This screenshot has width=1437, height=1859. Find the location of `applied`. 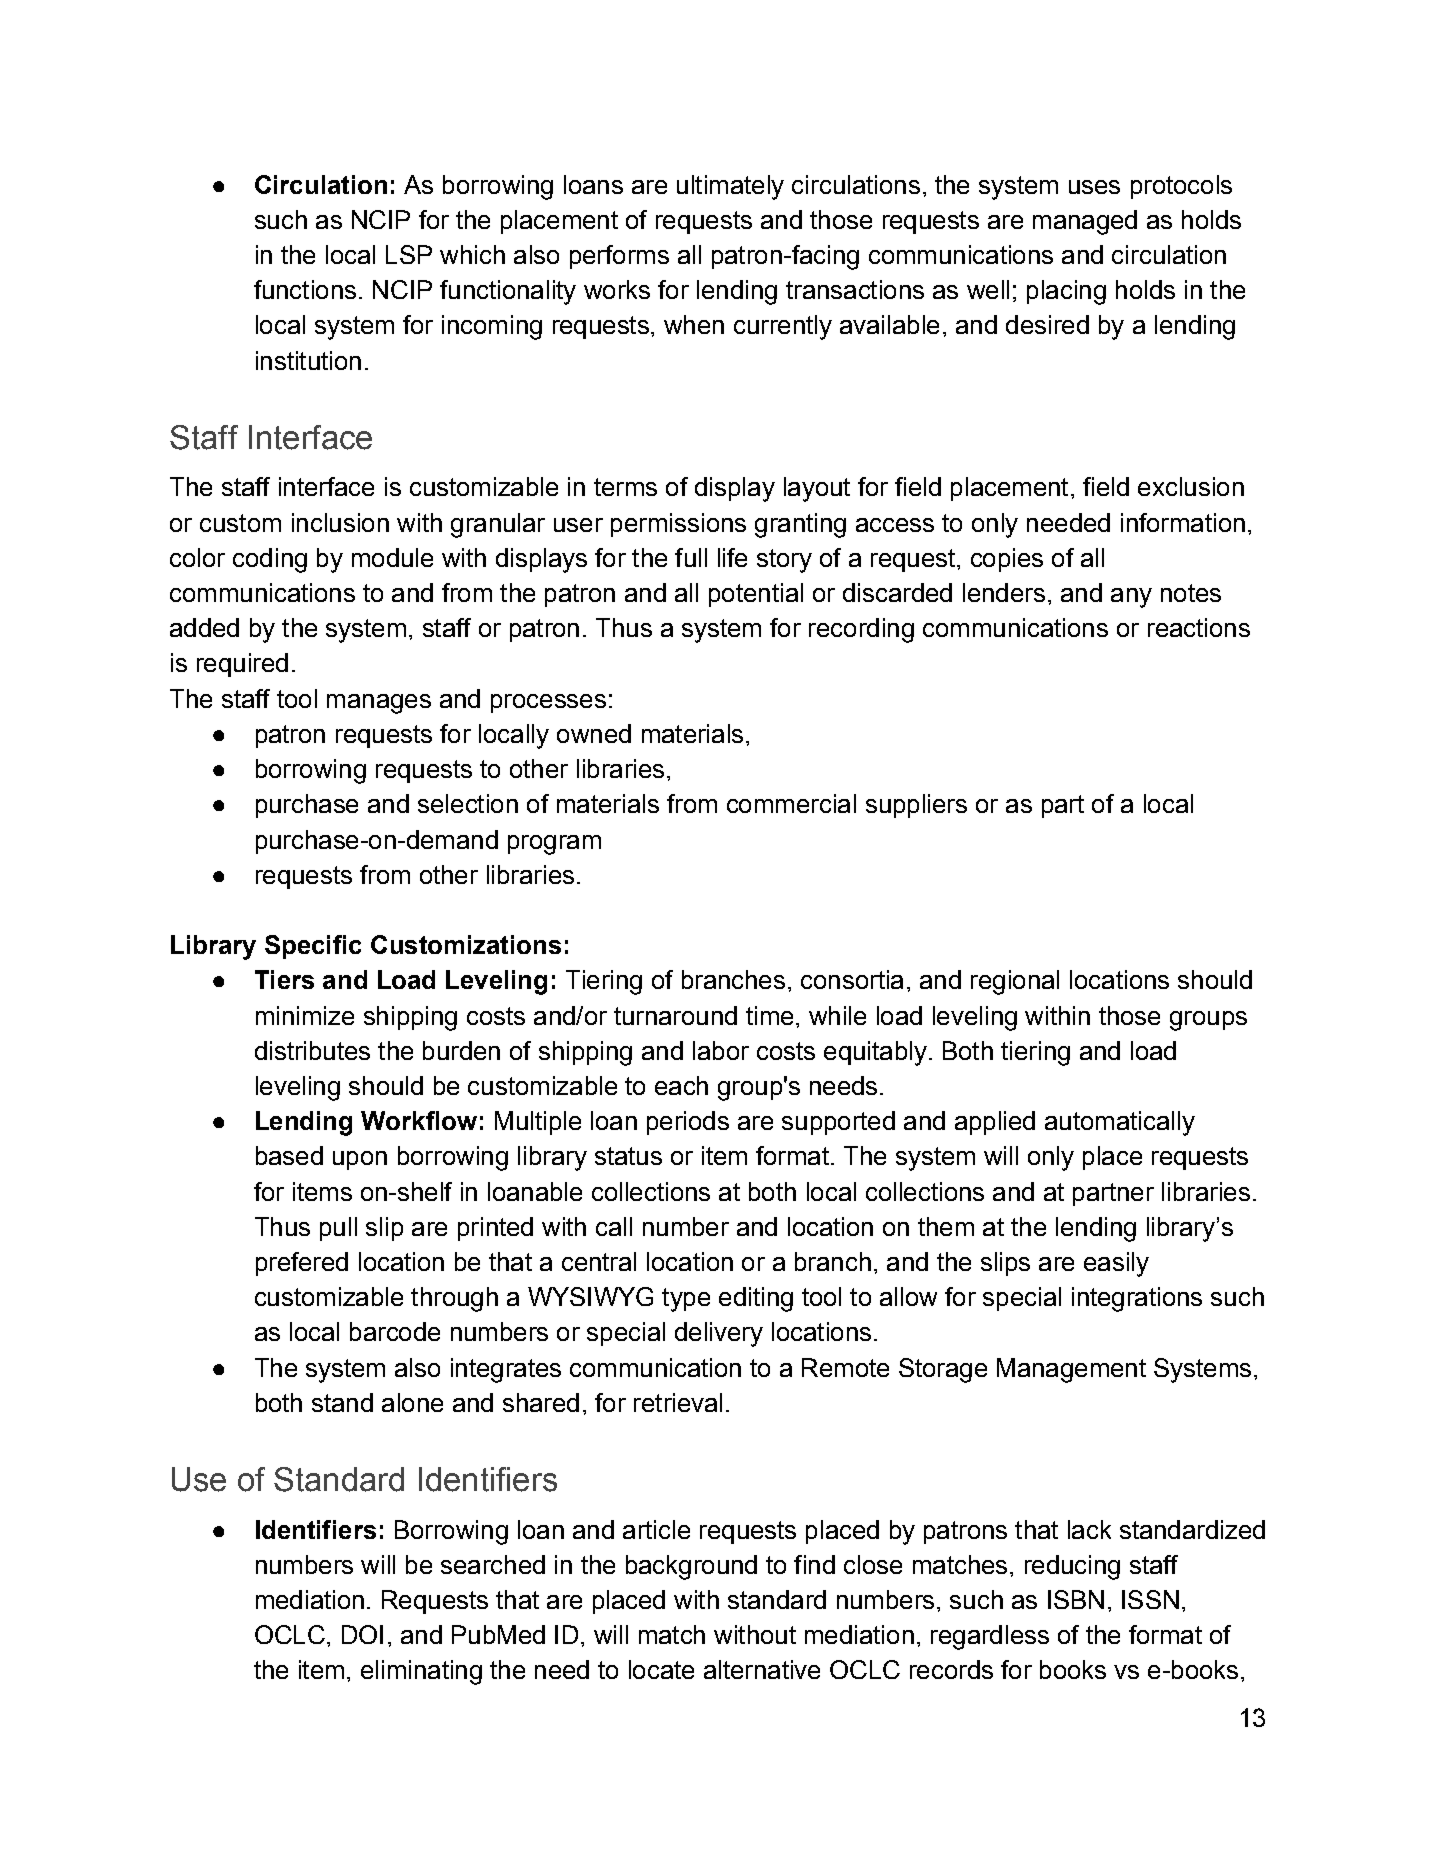

applied is located at coordinates (995, 1123).
